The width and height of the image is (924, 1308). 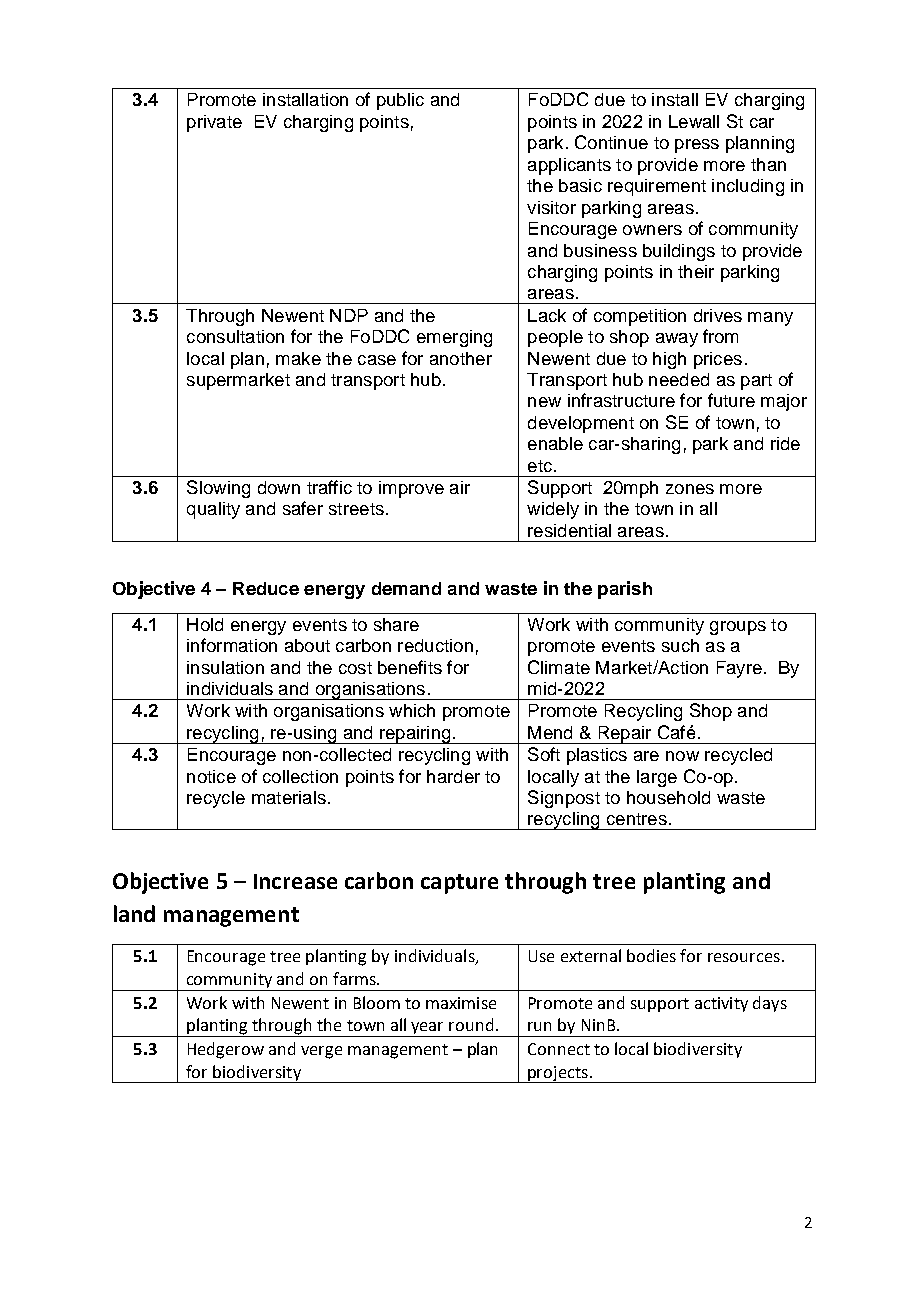 I want to click on Hedgerow, so click(x=226, y=1050).
